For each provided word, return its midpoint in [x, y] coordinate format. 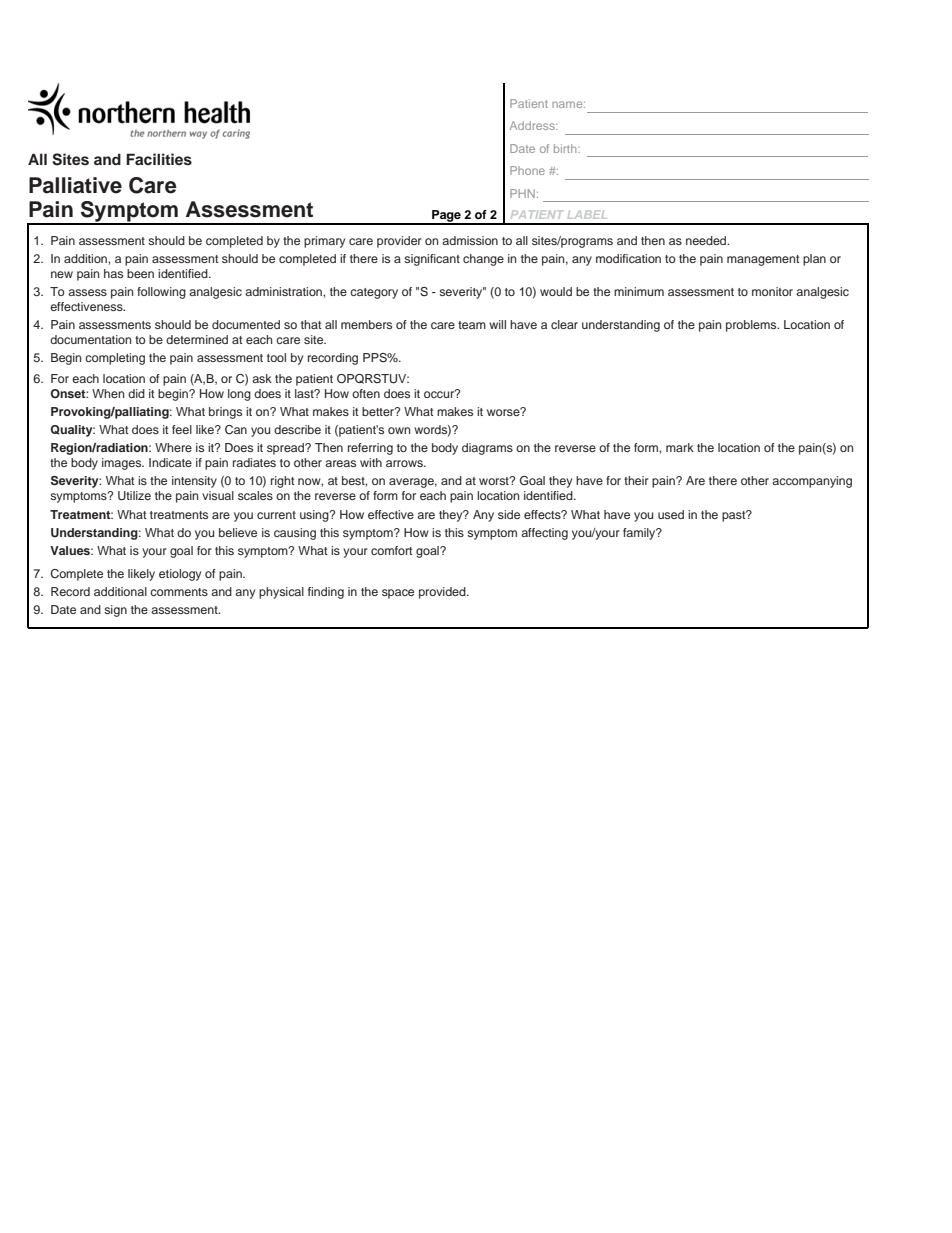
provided [443, 593]
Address [533, 125]
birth [566, 148]
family [640, 534]
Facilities [159, 159]
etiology [180, 575]
